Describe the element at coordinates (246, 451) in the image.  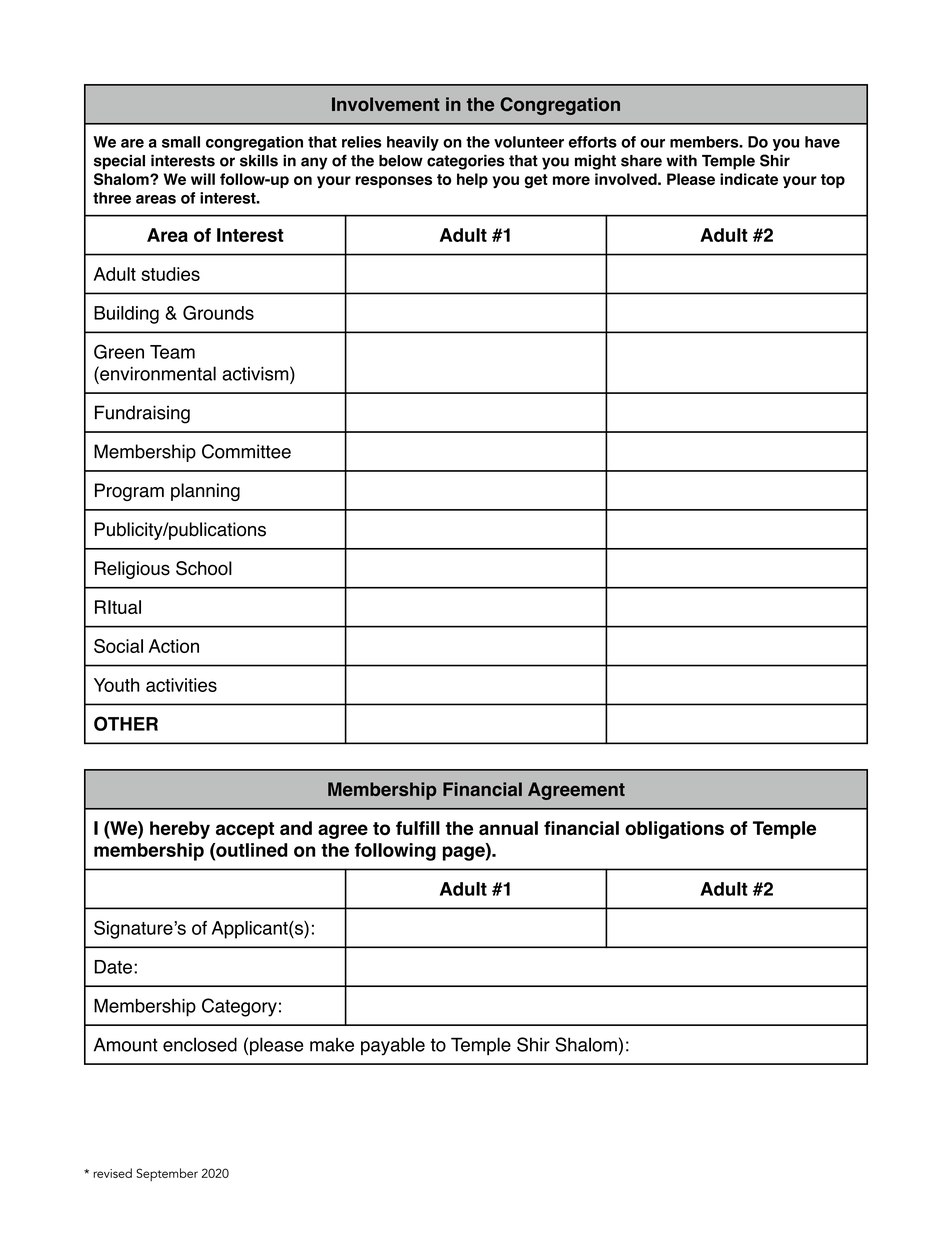
I see `Committee` at that location.
